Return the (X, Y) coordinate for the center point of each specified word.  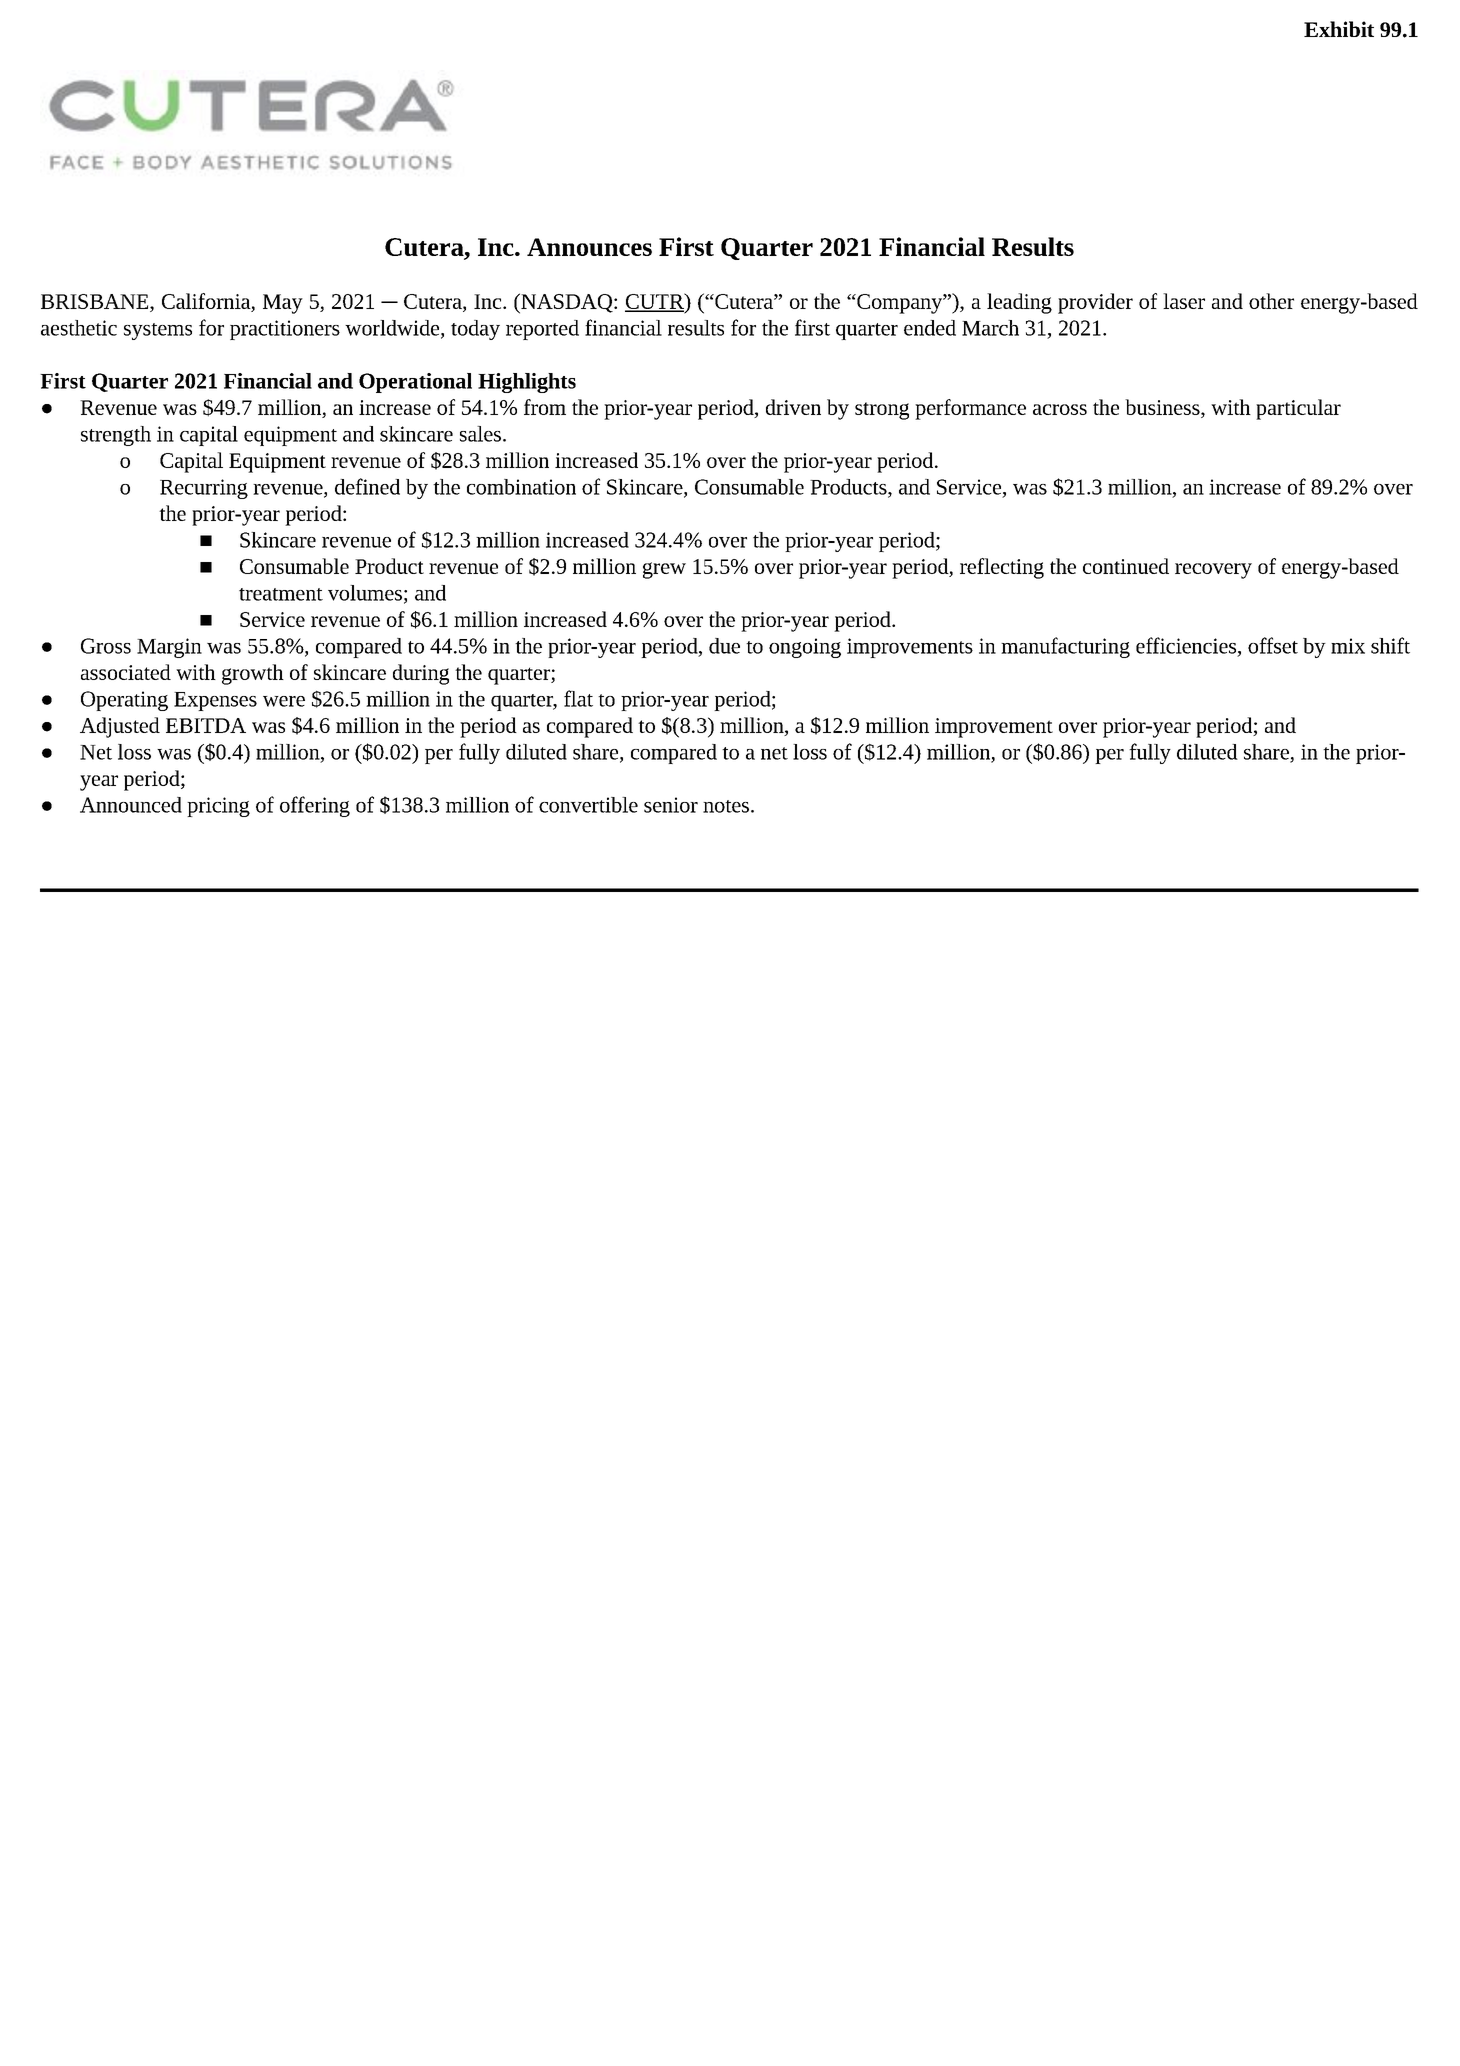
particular (1298, 409)
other (1271, 301)
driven (793, 407)
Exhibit (1339, 29)
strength (116, 436)
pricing (218, 807)
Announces (589, 247)
